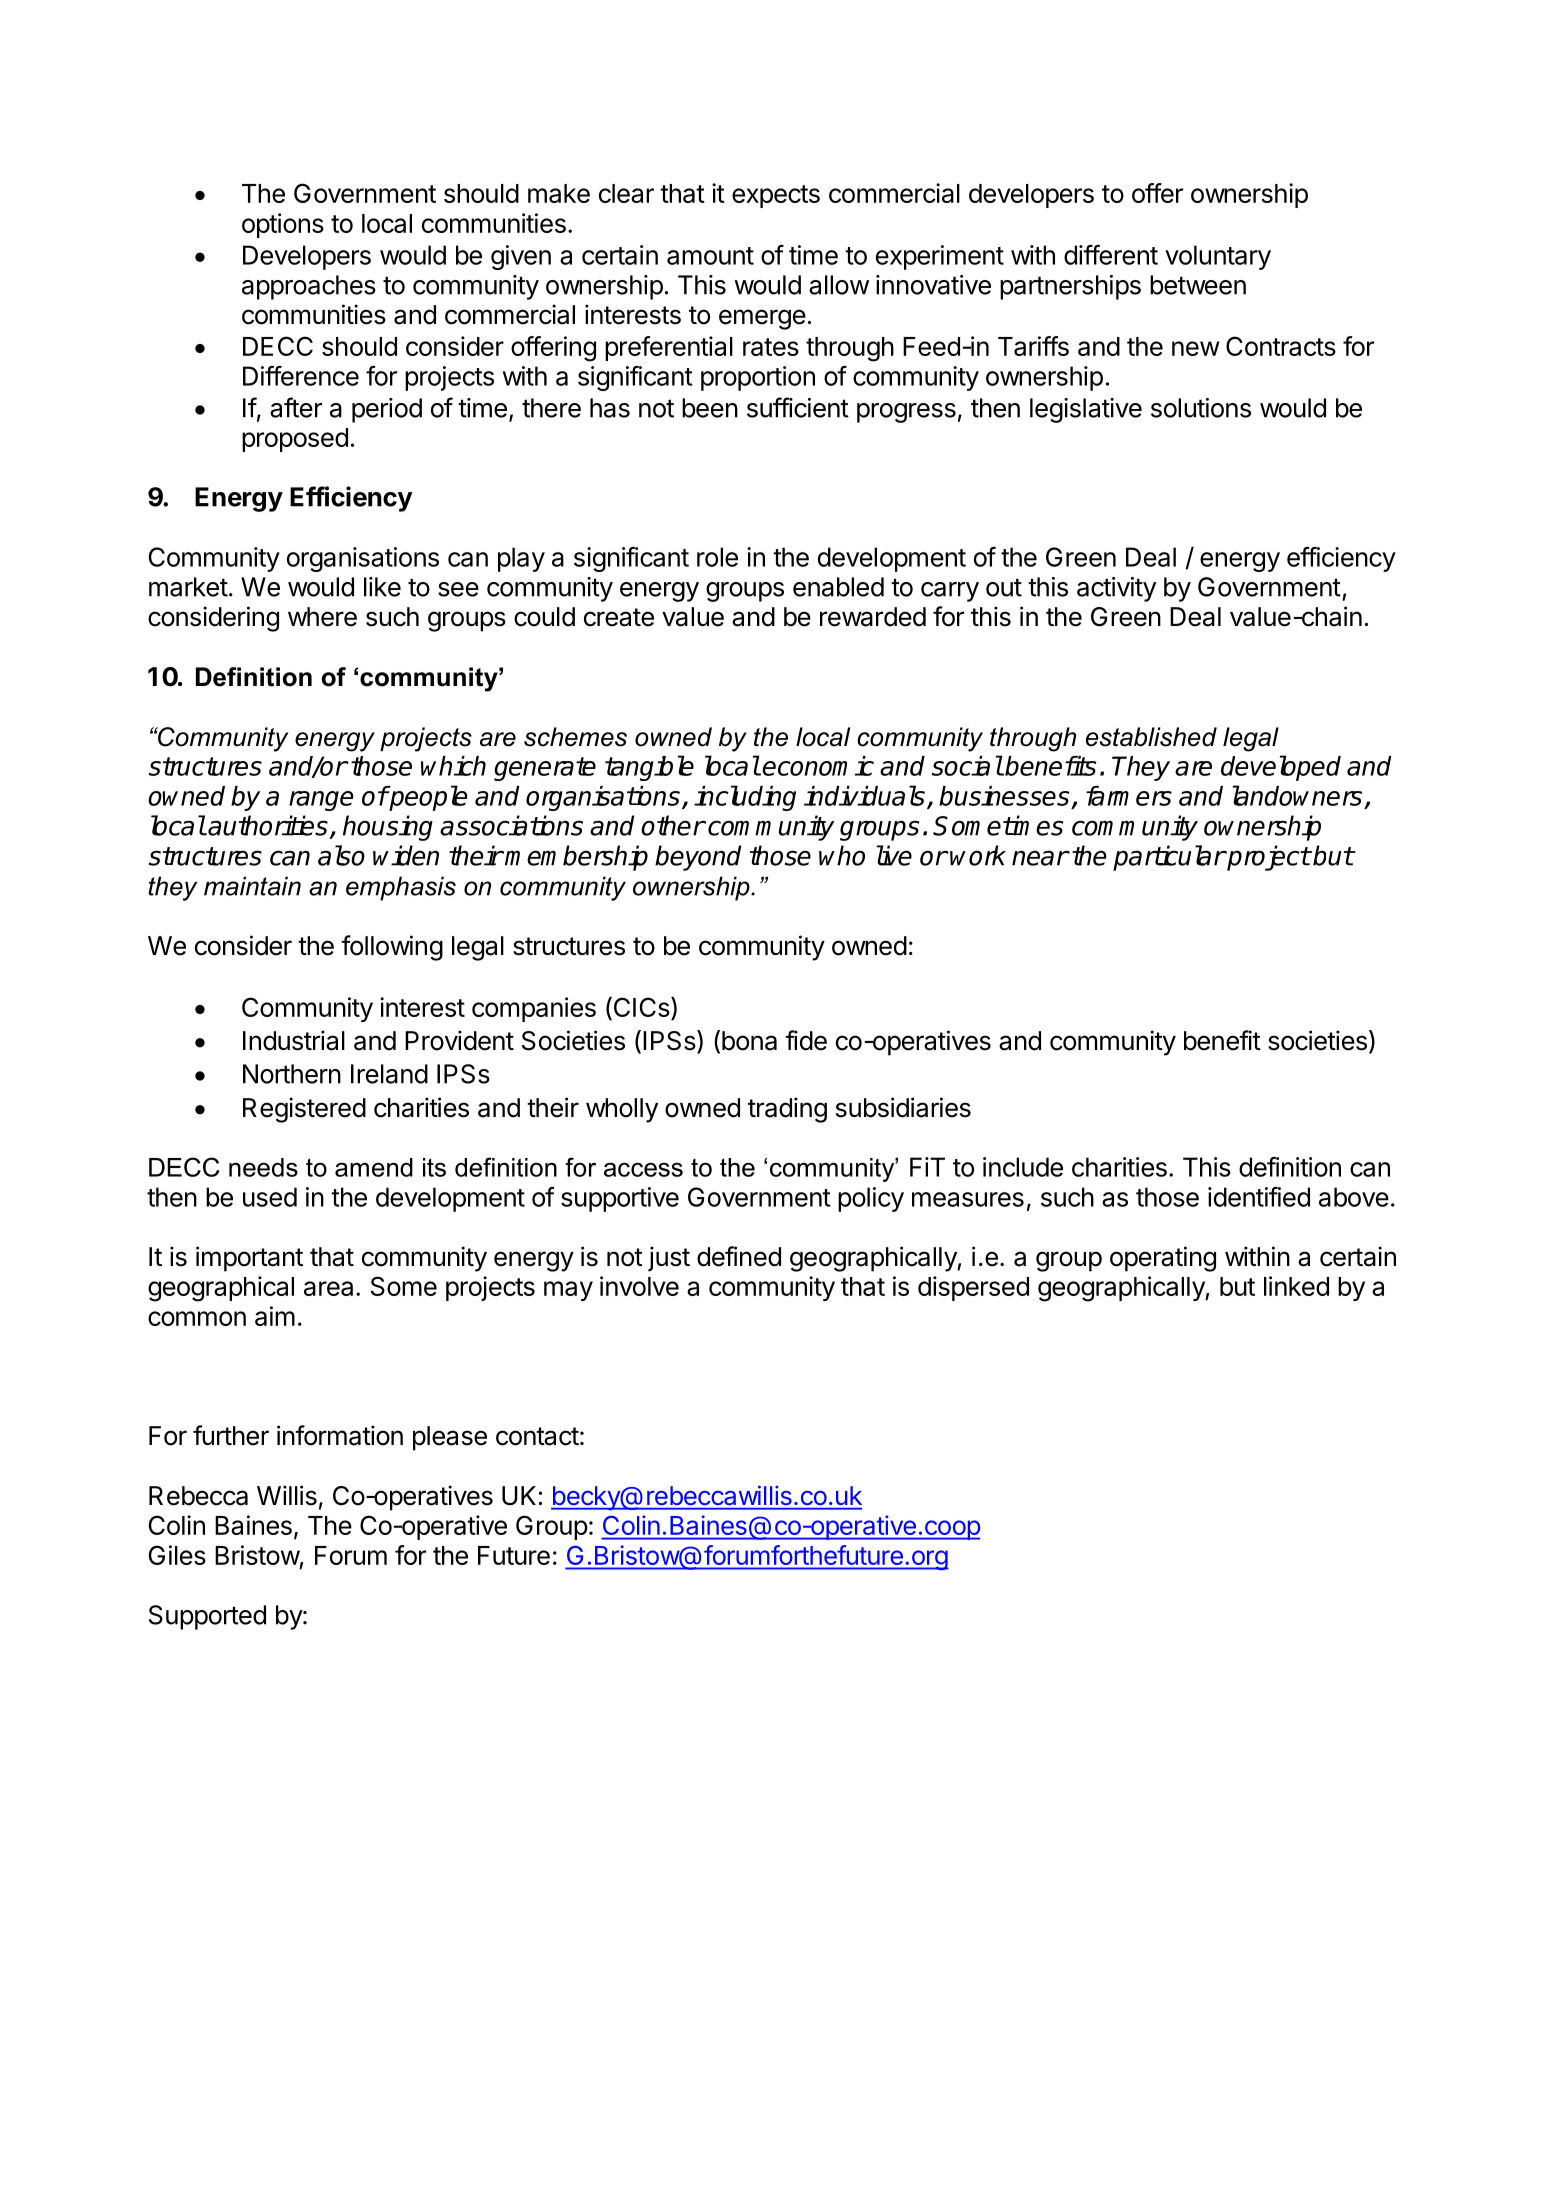 This screenshot has width=1545, height=2186. Describe the element at coordinates (304, 1110) in the screenshot. I see `Registered` at that location.
